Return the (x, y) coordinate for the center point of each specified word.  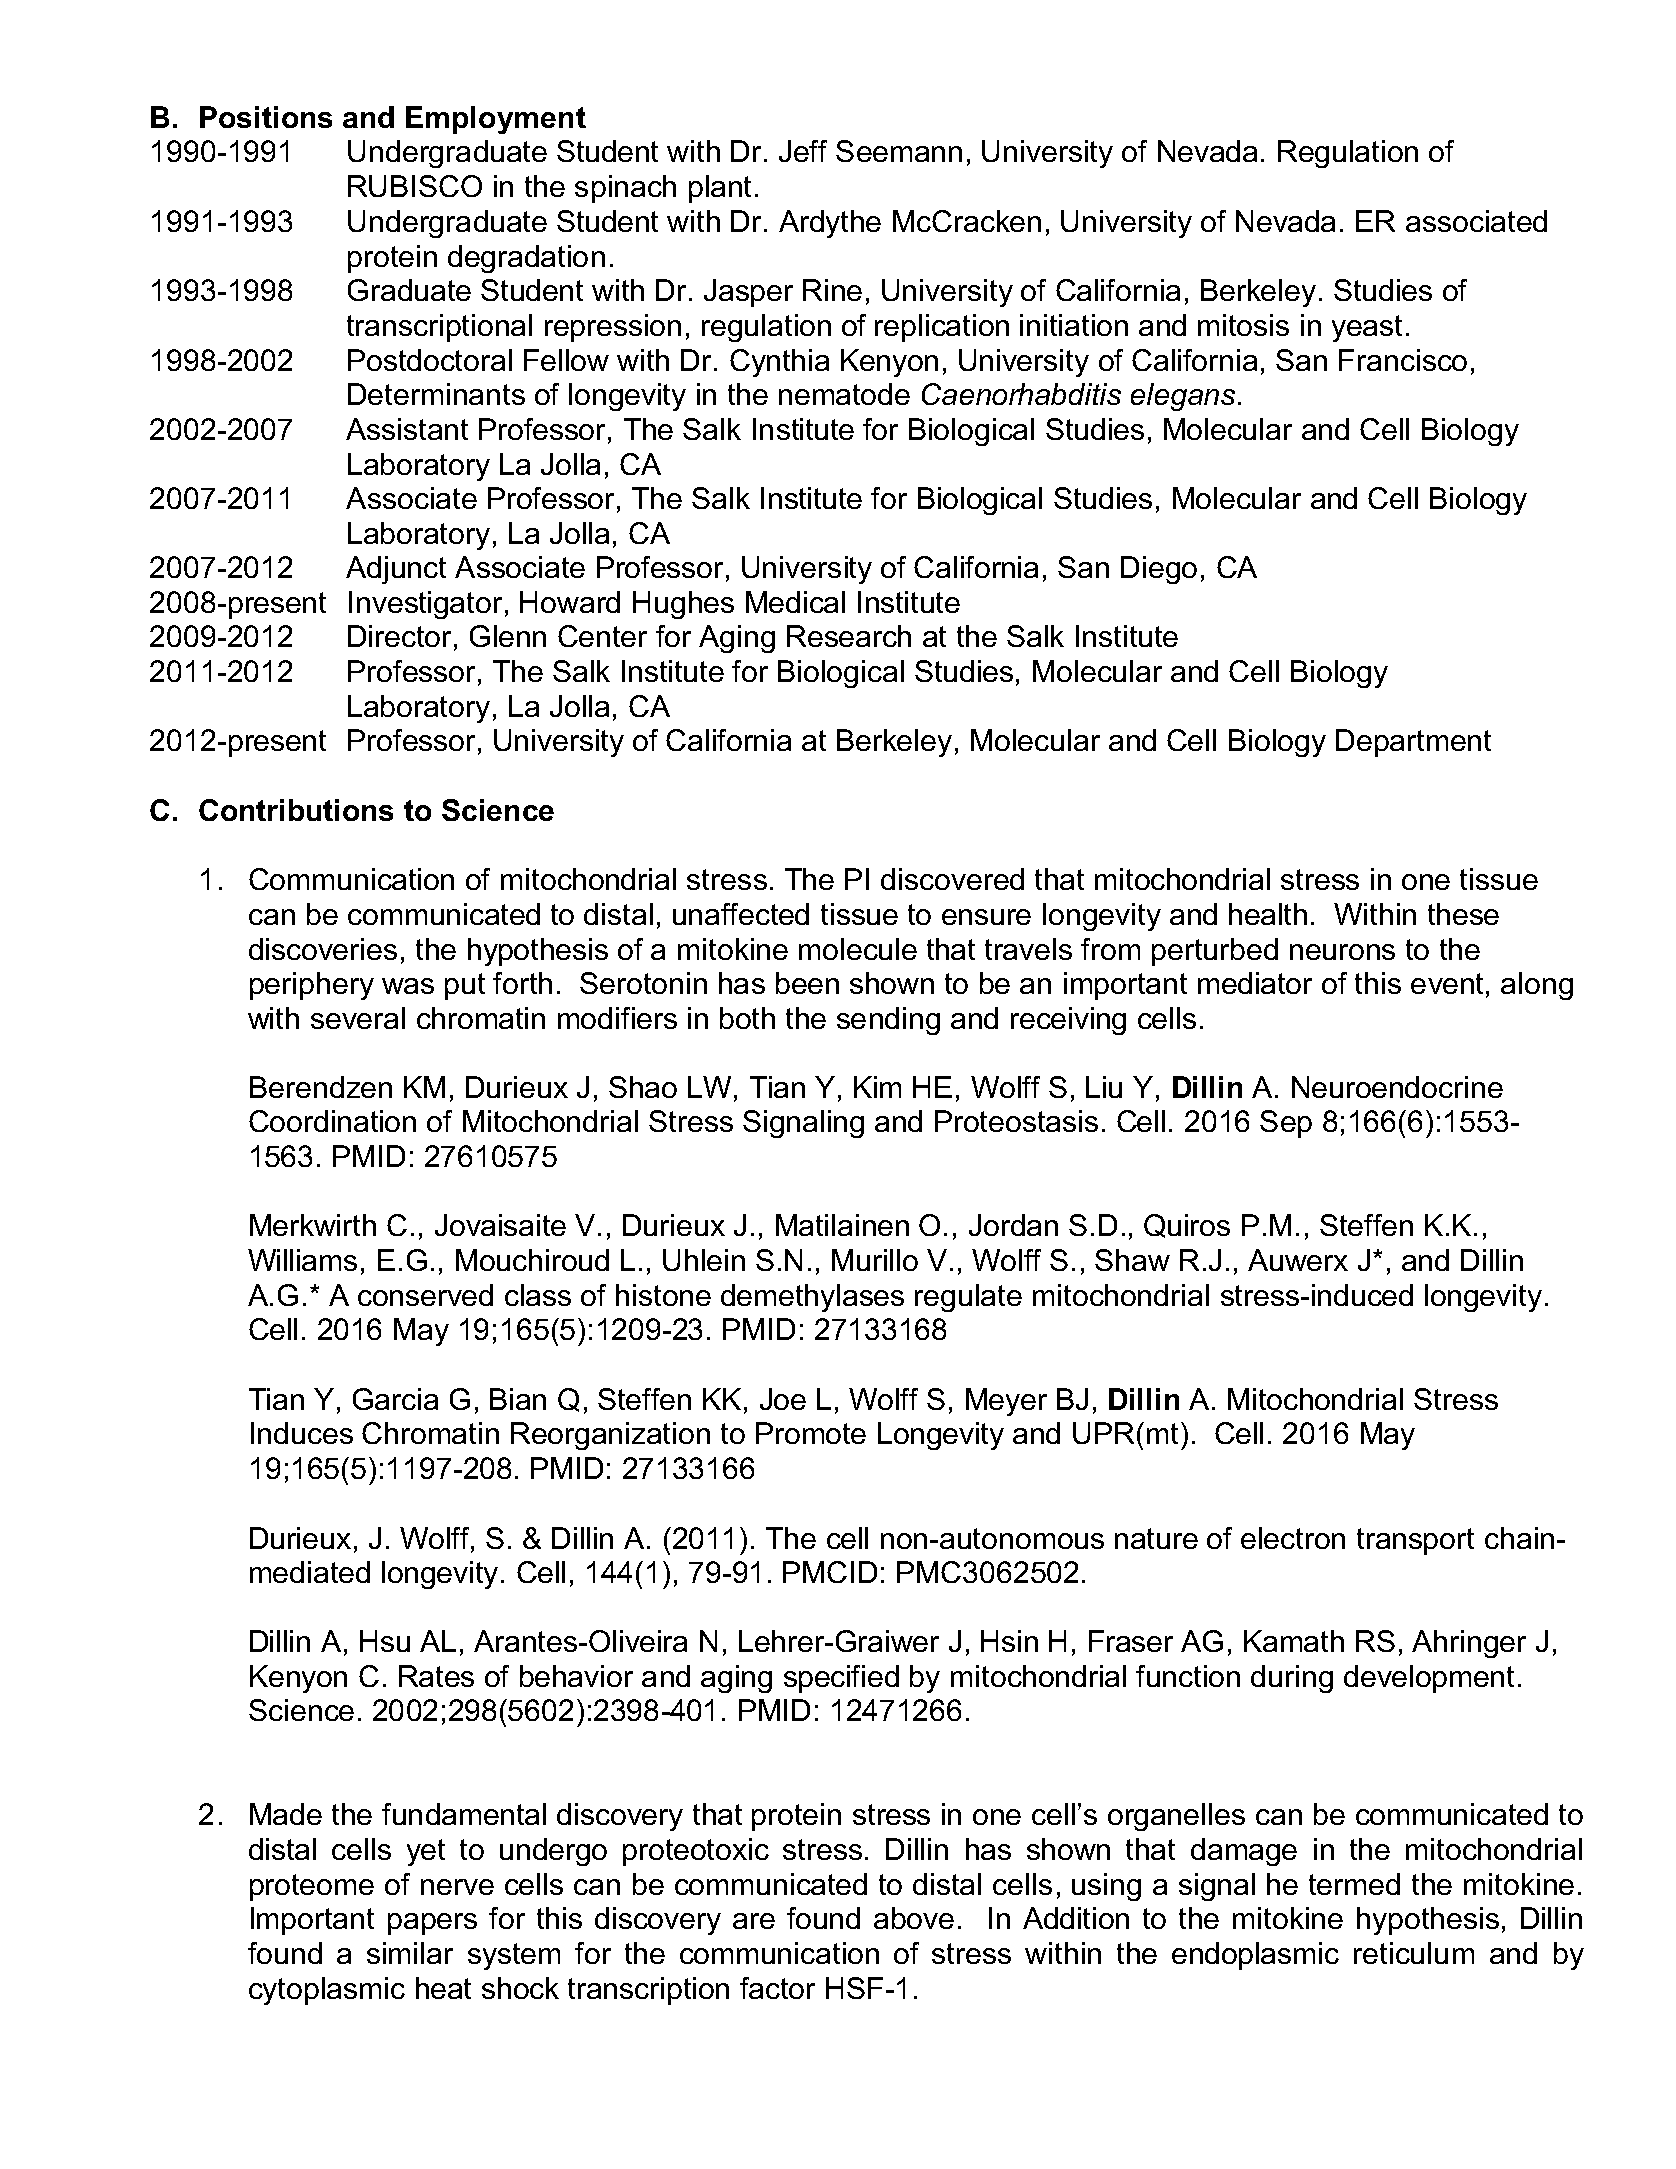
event (1447, 983)
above (914, 1918)
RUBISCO (415, 186)
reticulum (1414, 1953)
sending (888, 1021)
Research (849, 636)
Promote (811, 1433)
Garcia (395, 1399)
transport (1415, 1541)
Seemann (899, 151)
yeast (1367, 328)
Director (401, 637)
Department (1413, 743)
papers (432, 1924)
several (358, 1018)
